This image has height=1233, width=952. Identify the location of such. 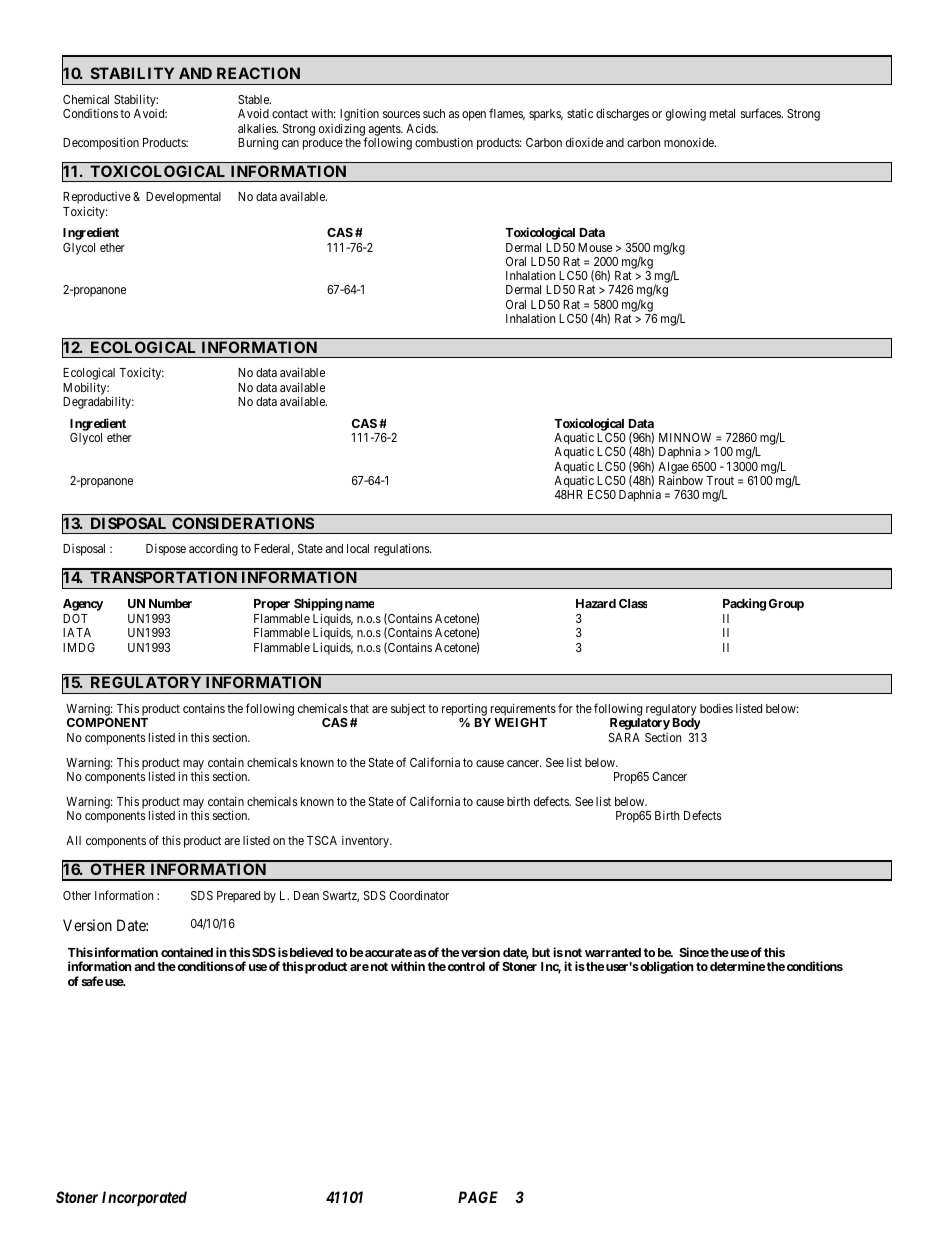
(434, 113).
